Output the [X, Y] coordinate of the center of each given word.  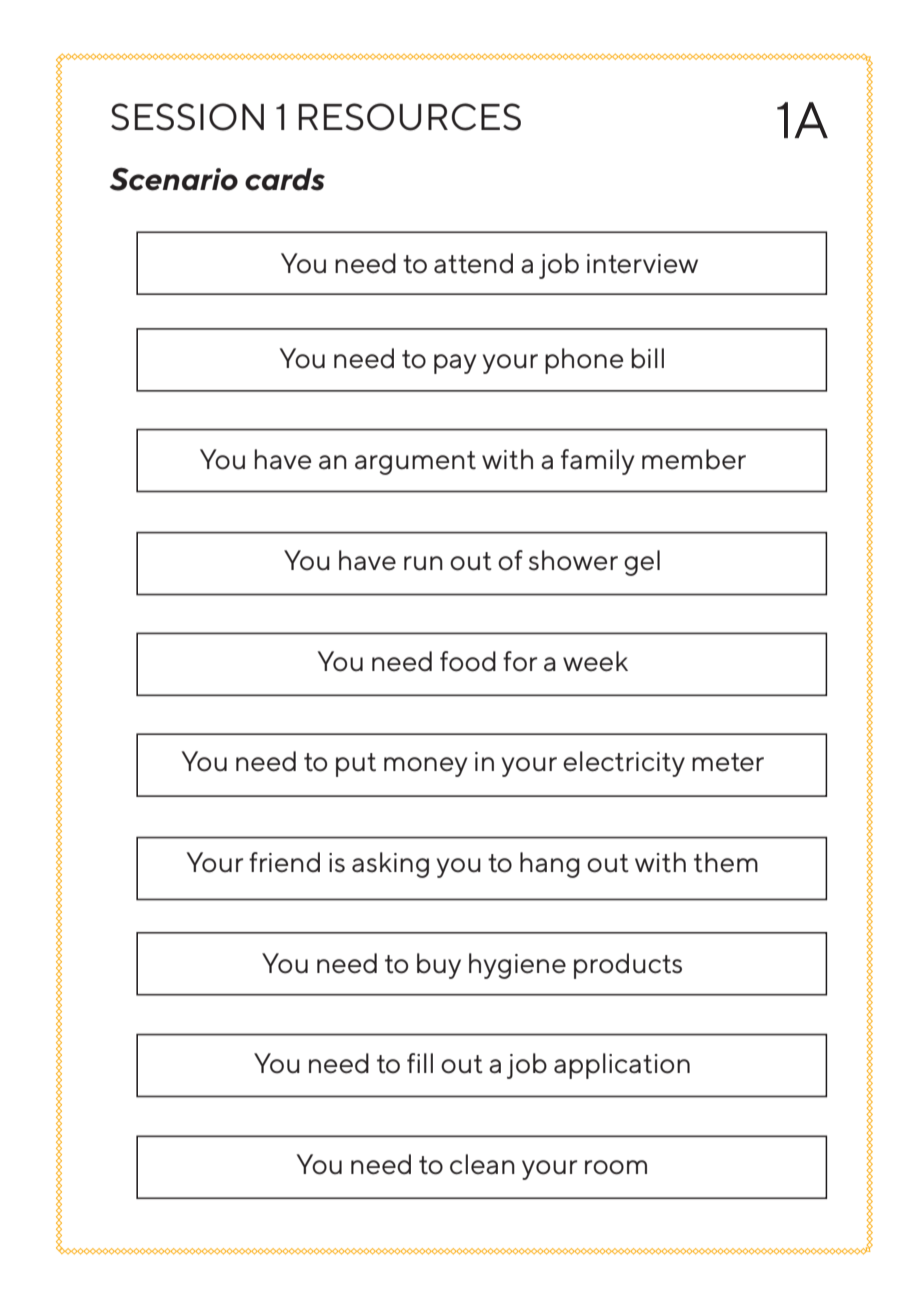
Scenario [174, 179]
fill [420, 1063]
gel [642, 563]
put [356, 765]
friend [284, 862]
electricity [624, 764]
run [423, 563]
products [628, 966]
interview [642, 264]
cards [285, 179]
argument [415, 463]
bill [647, 358]
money [426, 767]
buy [439, 966]
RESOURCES [410, 117]
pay [455, 364]
